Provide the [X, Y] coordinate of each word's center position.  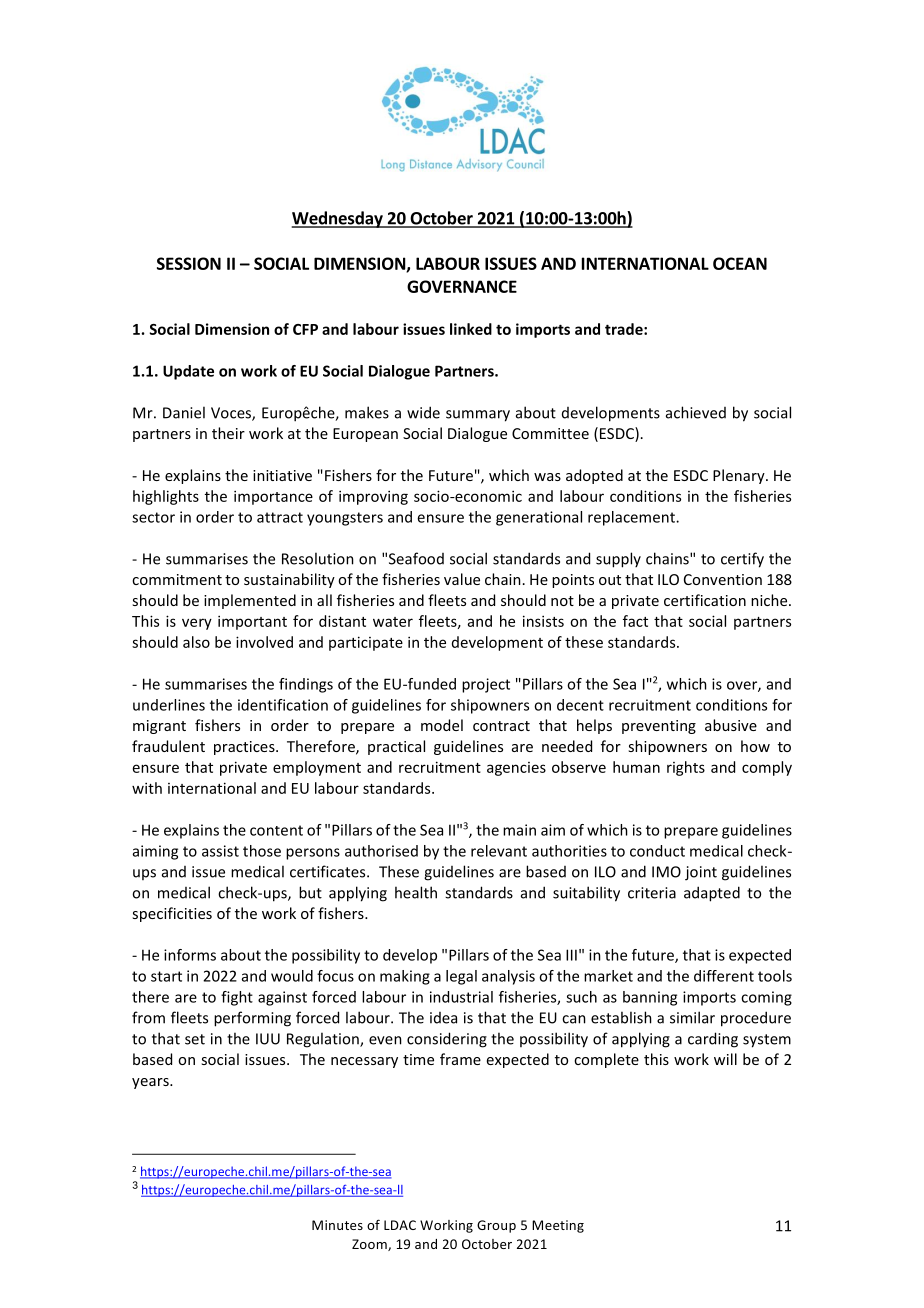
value [462, 579]
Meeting [558, 1226]
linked [471, 329]
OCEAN [740, 263]
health [416, 892]
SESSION [189, 263]
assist [220, 851]
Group [496, 1226]
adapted [712, 894]
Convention [723, 579]
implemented [250, 601]
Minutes [337, 1225]
